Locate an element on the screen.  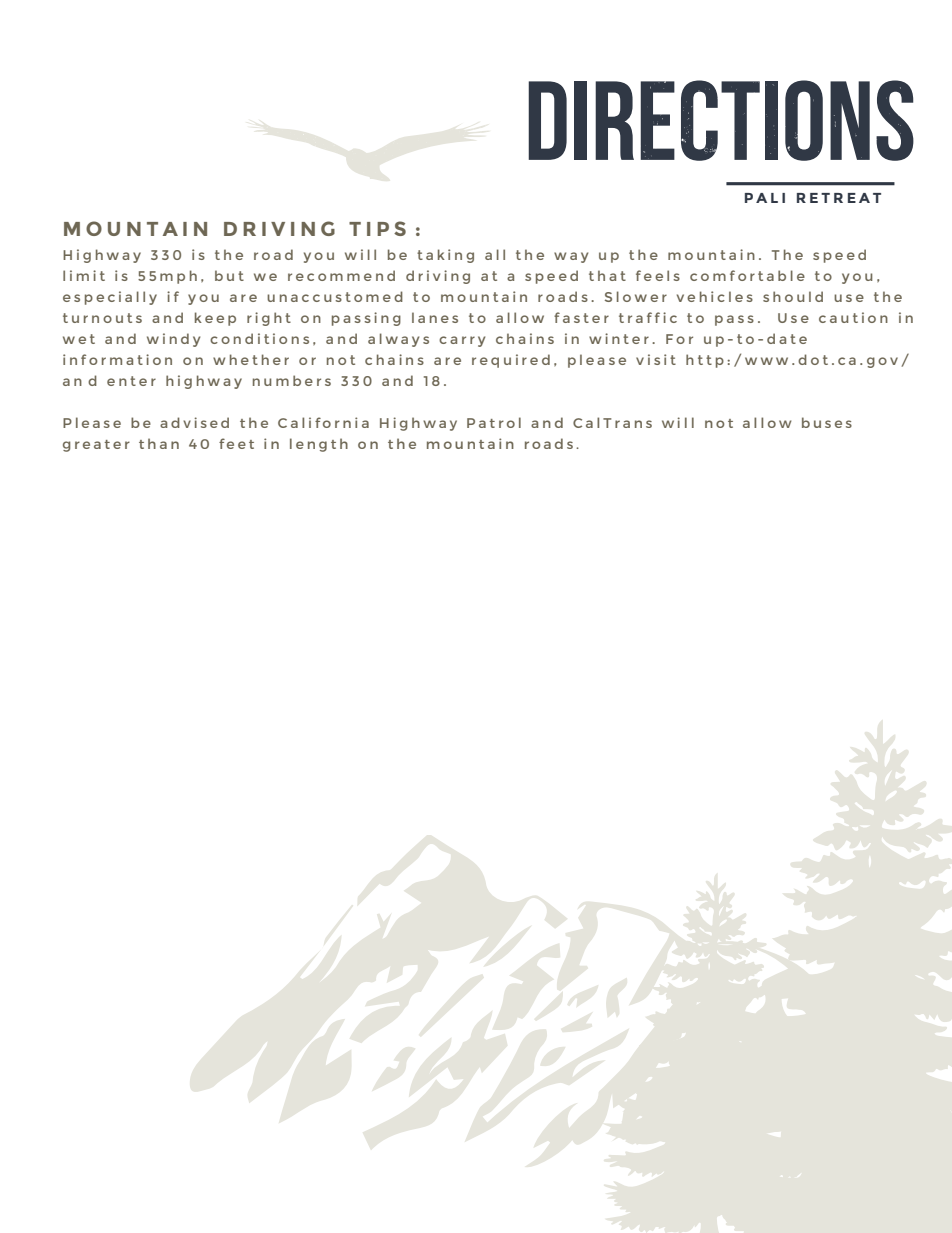
DIRECTIONS is located at coordinates (721, 120).
